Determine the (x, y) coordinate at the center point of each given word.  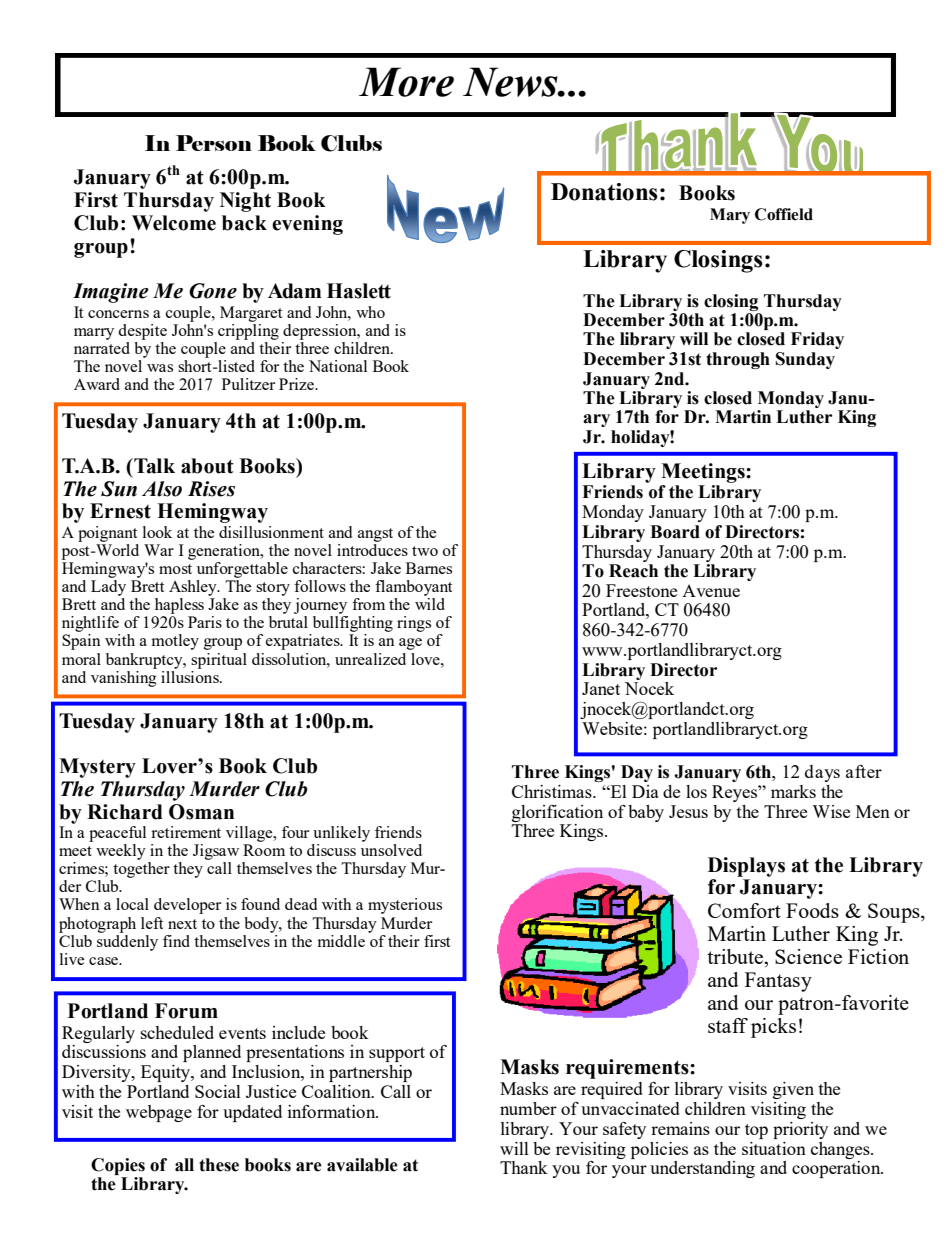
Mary (730, 216)
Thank (524, 1167)
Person (214, 143)
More (406, 82)
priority (800, 1130)
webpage (159, 1113)
